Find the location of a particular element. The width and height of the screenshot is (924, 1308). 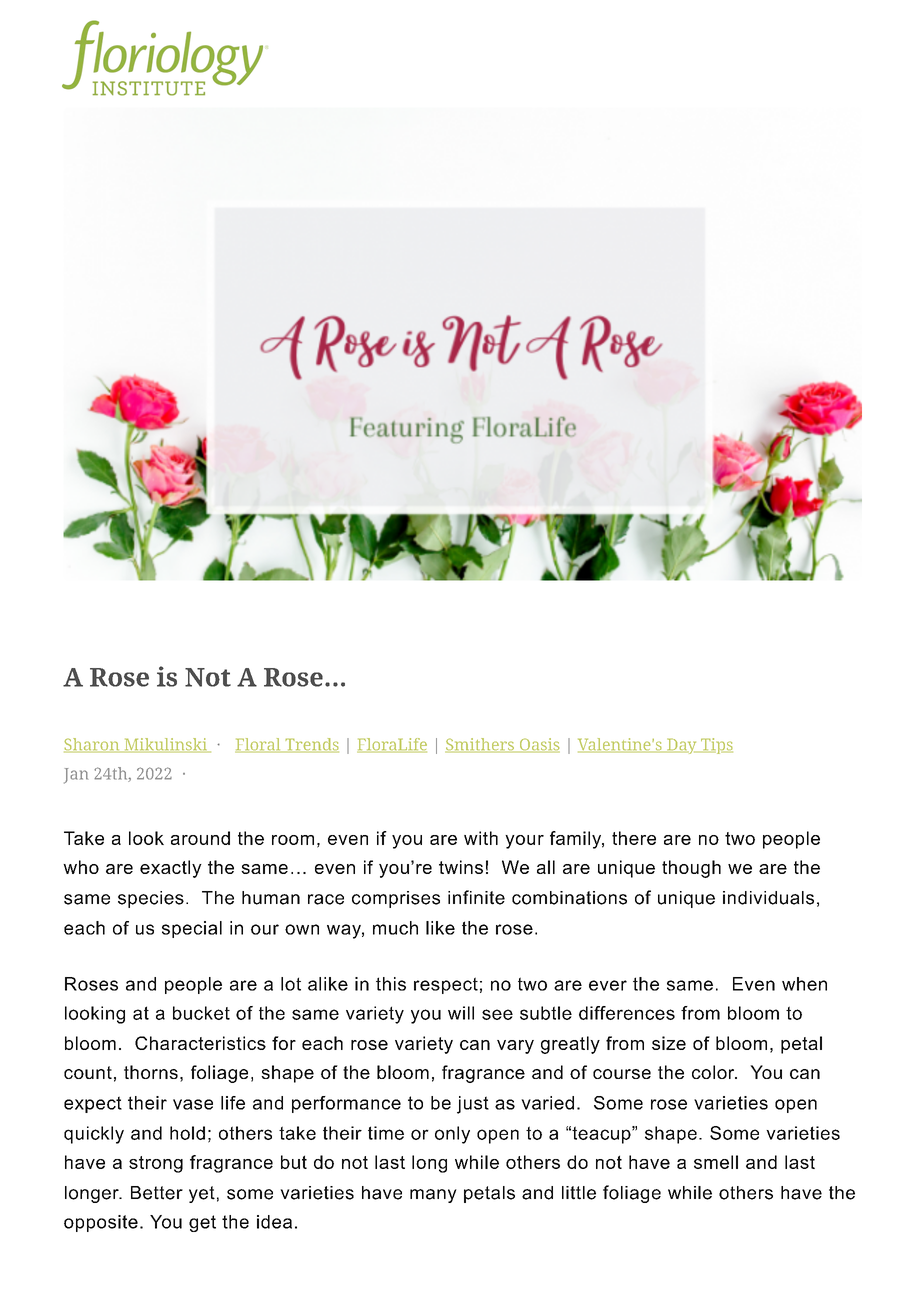

smell is located at coordinates (716, 1162).
